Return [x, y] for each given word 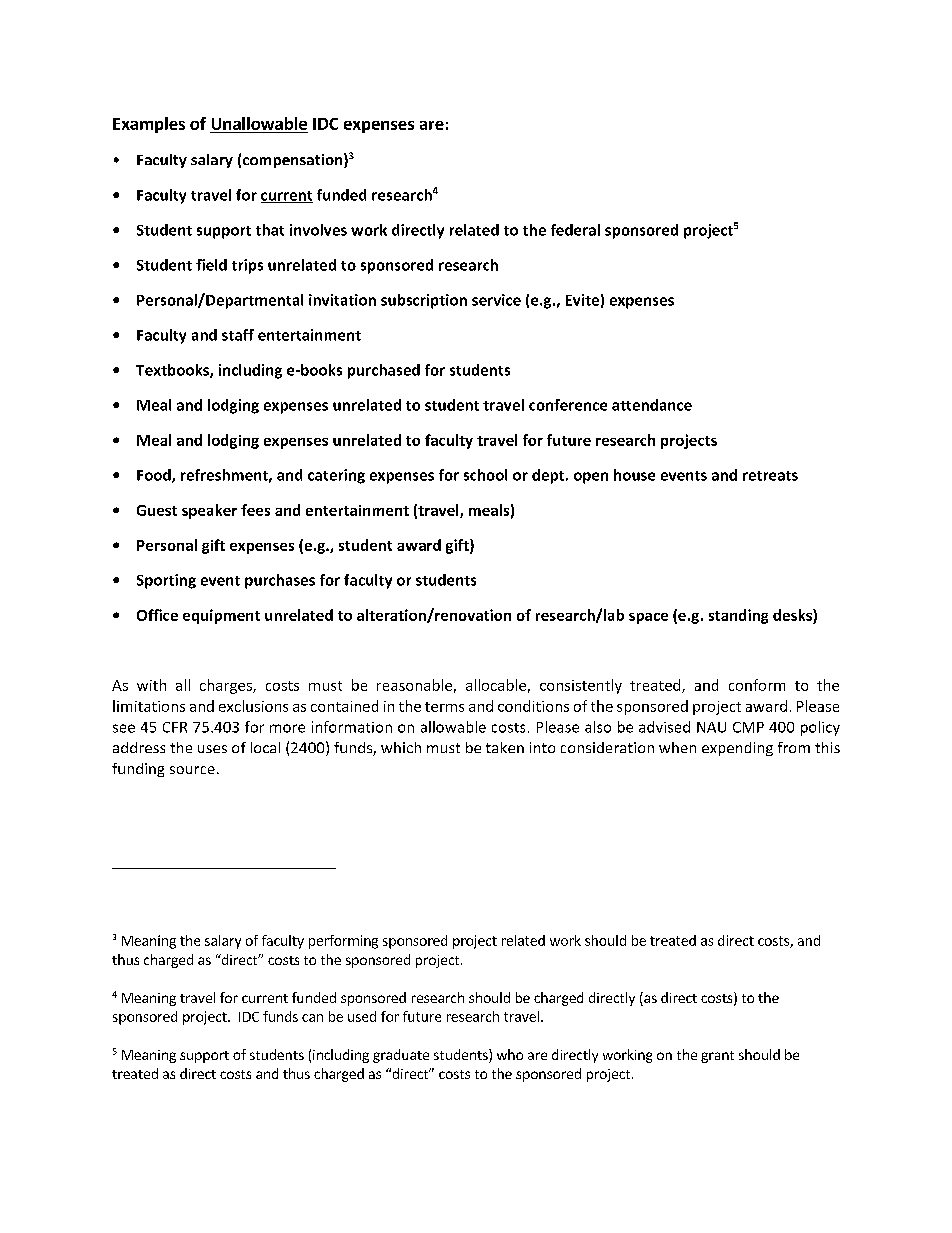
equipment [221, 616]
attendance [652, 405]
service [496, 300]
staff [238, 335]
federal [575, 230]
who [510, 1054]
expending [737, 749]
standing [738, 616]
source [192, 770]
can [312, 1018]
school [485, 475]
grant [717, 1057]
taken [505, 747]
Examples [149, 125]
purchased [384, 371]
